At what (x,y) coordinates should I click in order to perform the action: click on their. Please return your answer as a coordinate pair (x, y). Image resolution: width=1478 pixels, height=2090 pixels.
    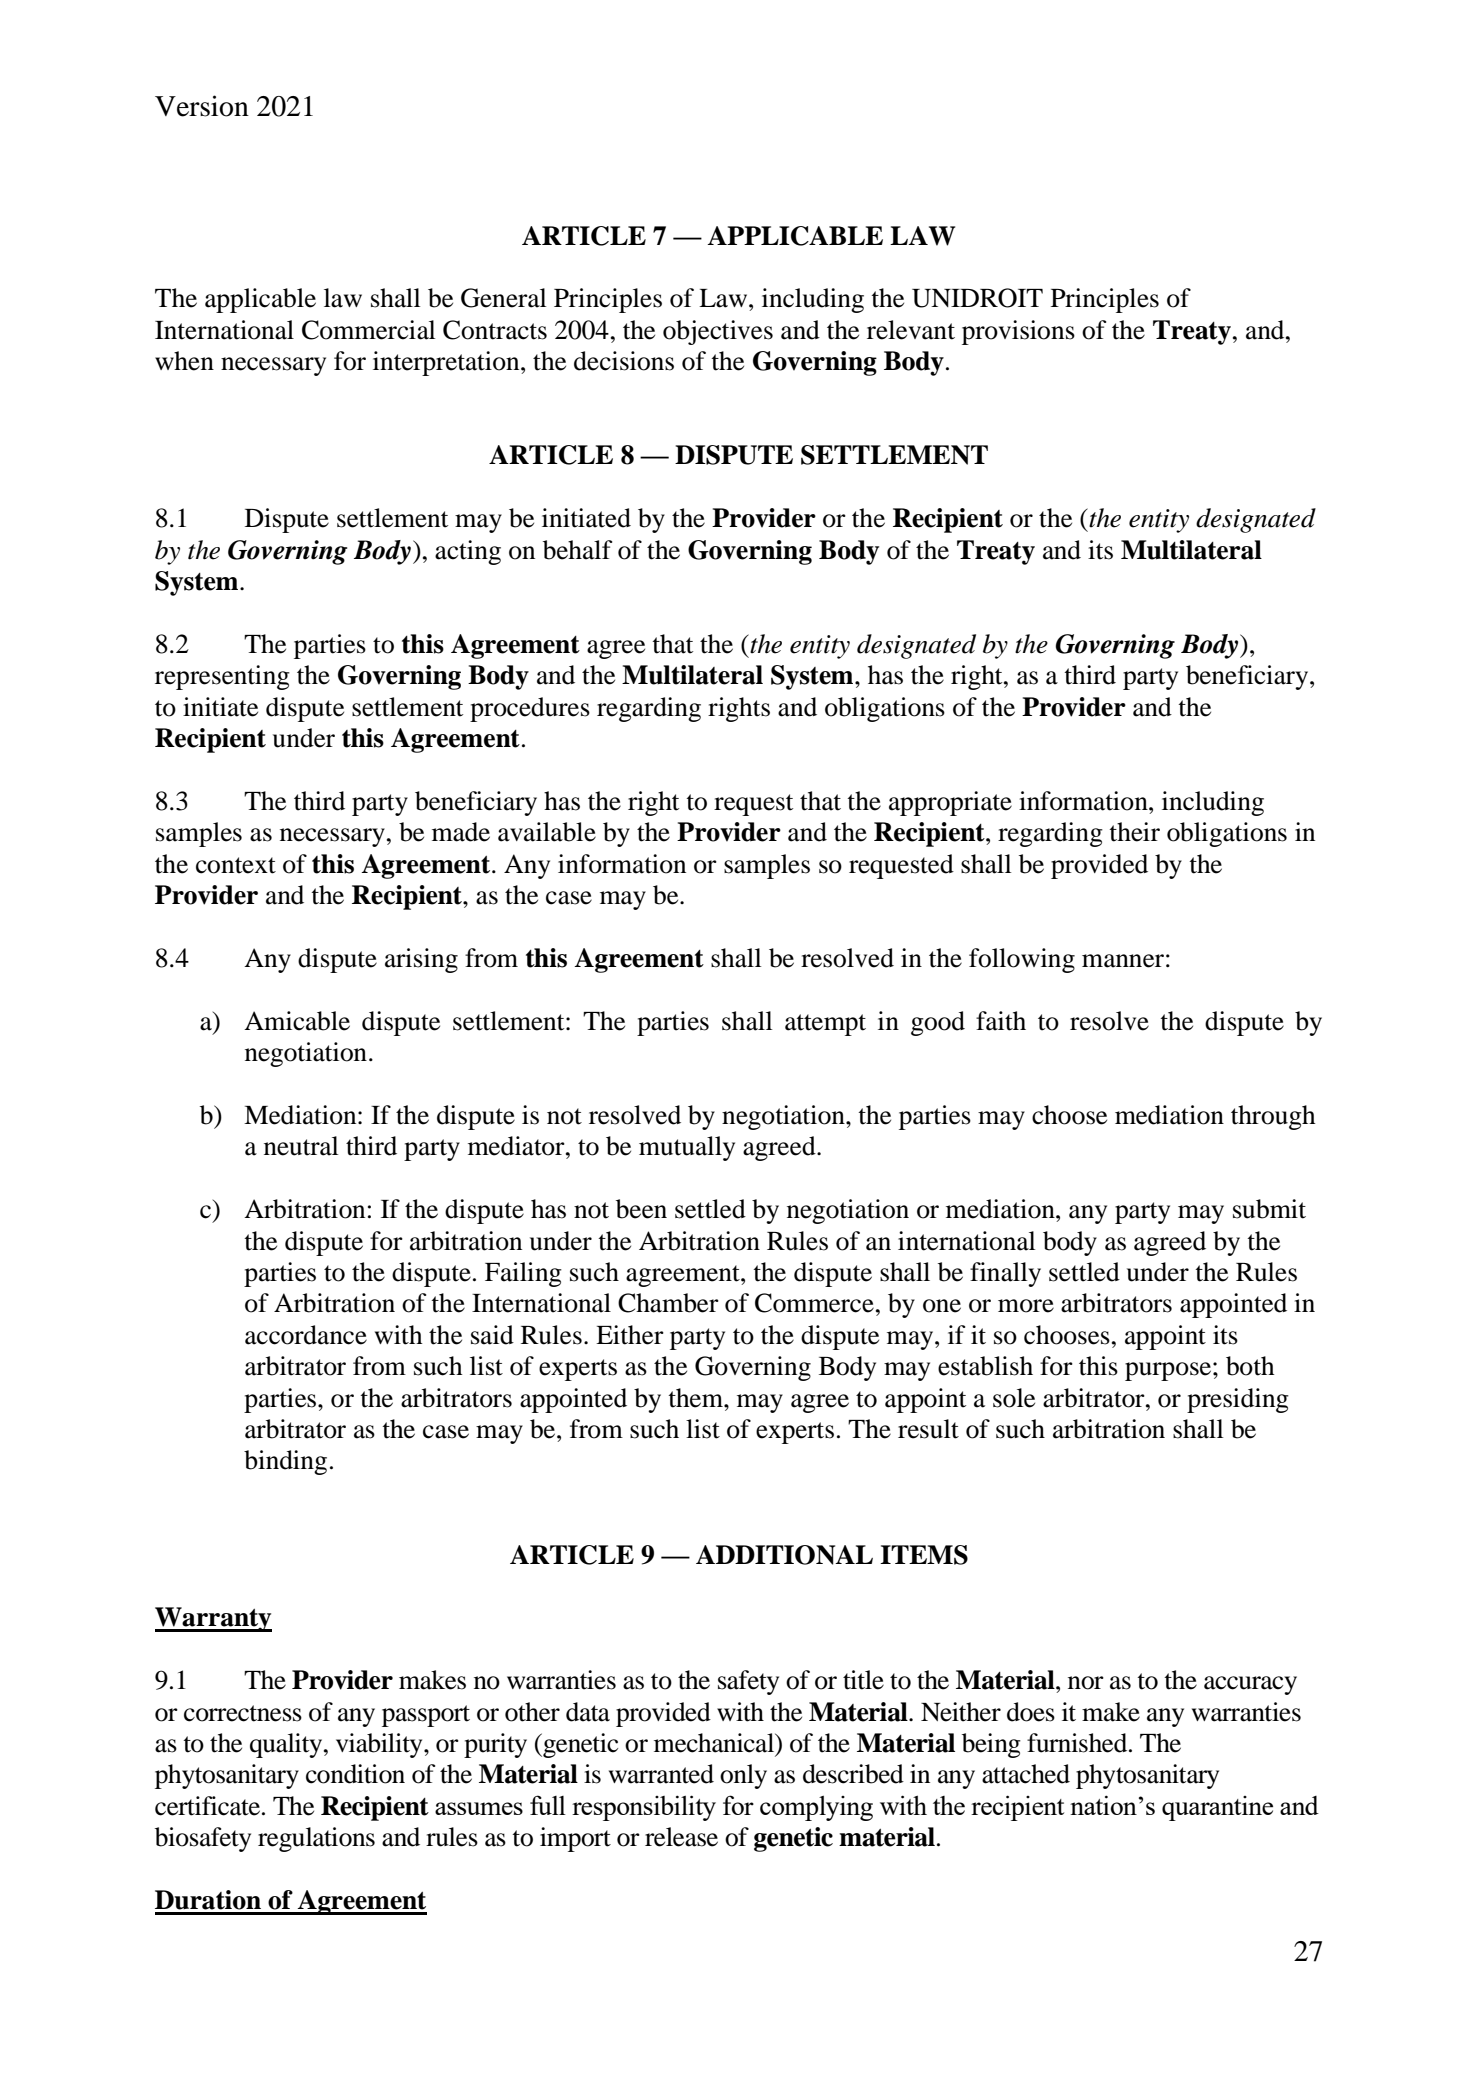
    Looking at the image, I should click on (1134, 832).
